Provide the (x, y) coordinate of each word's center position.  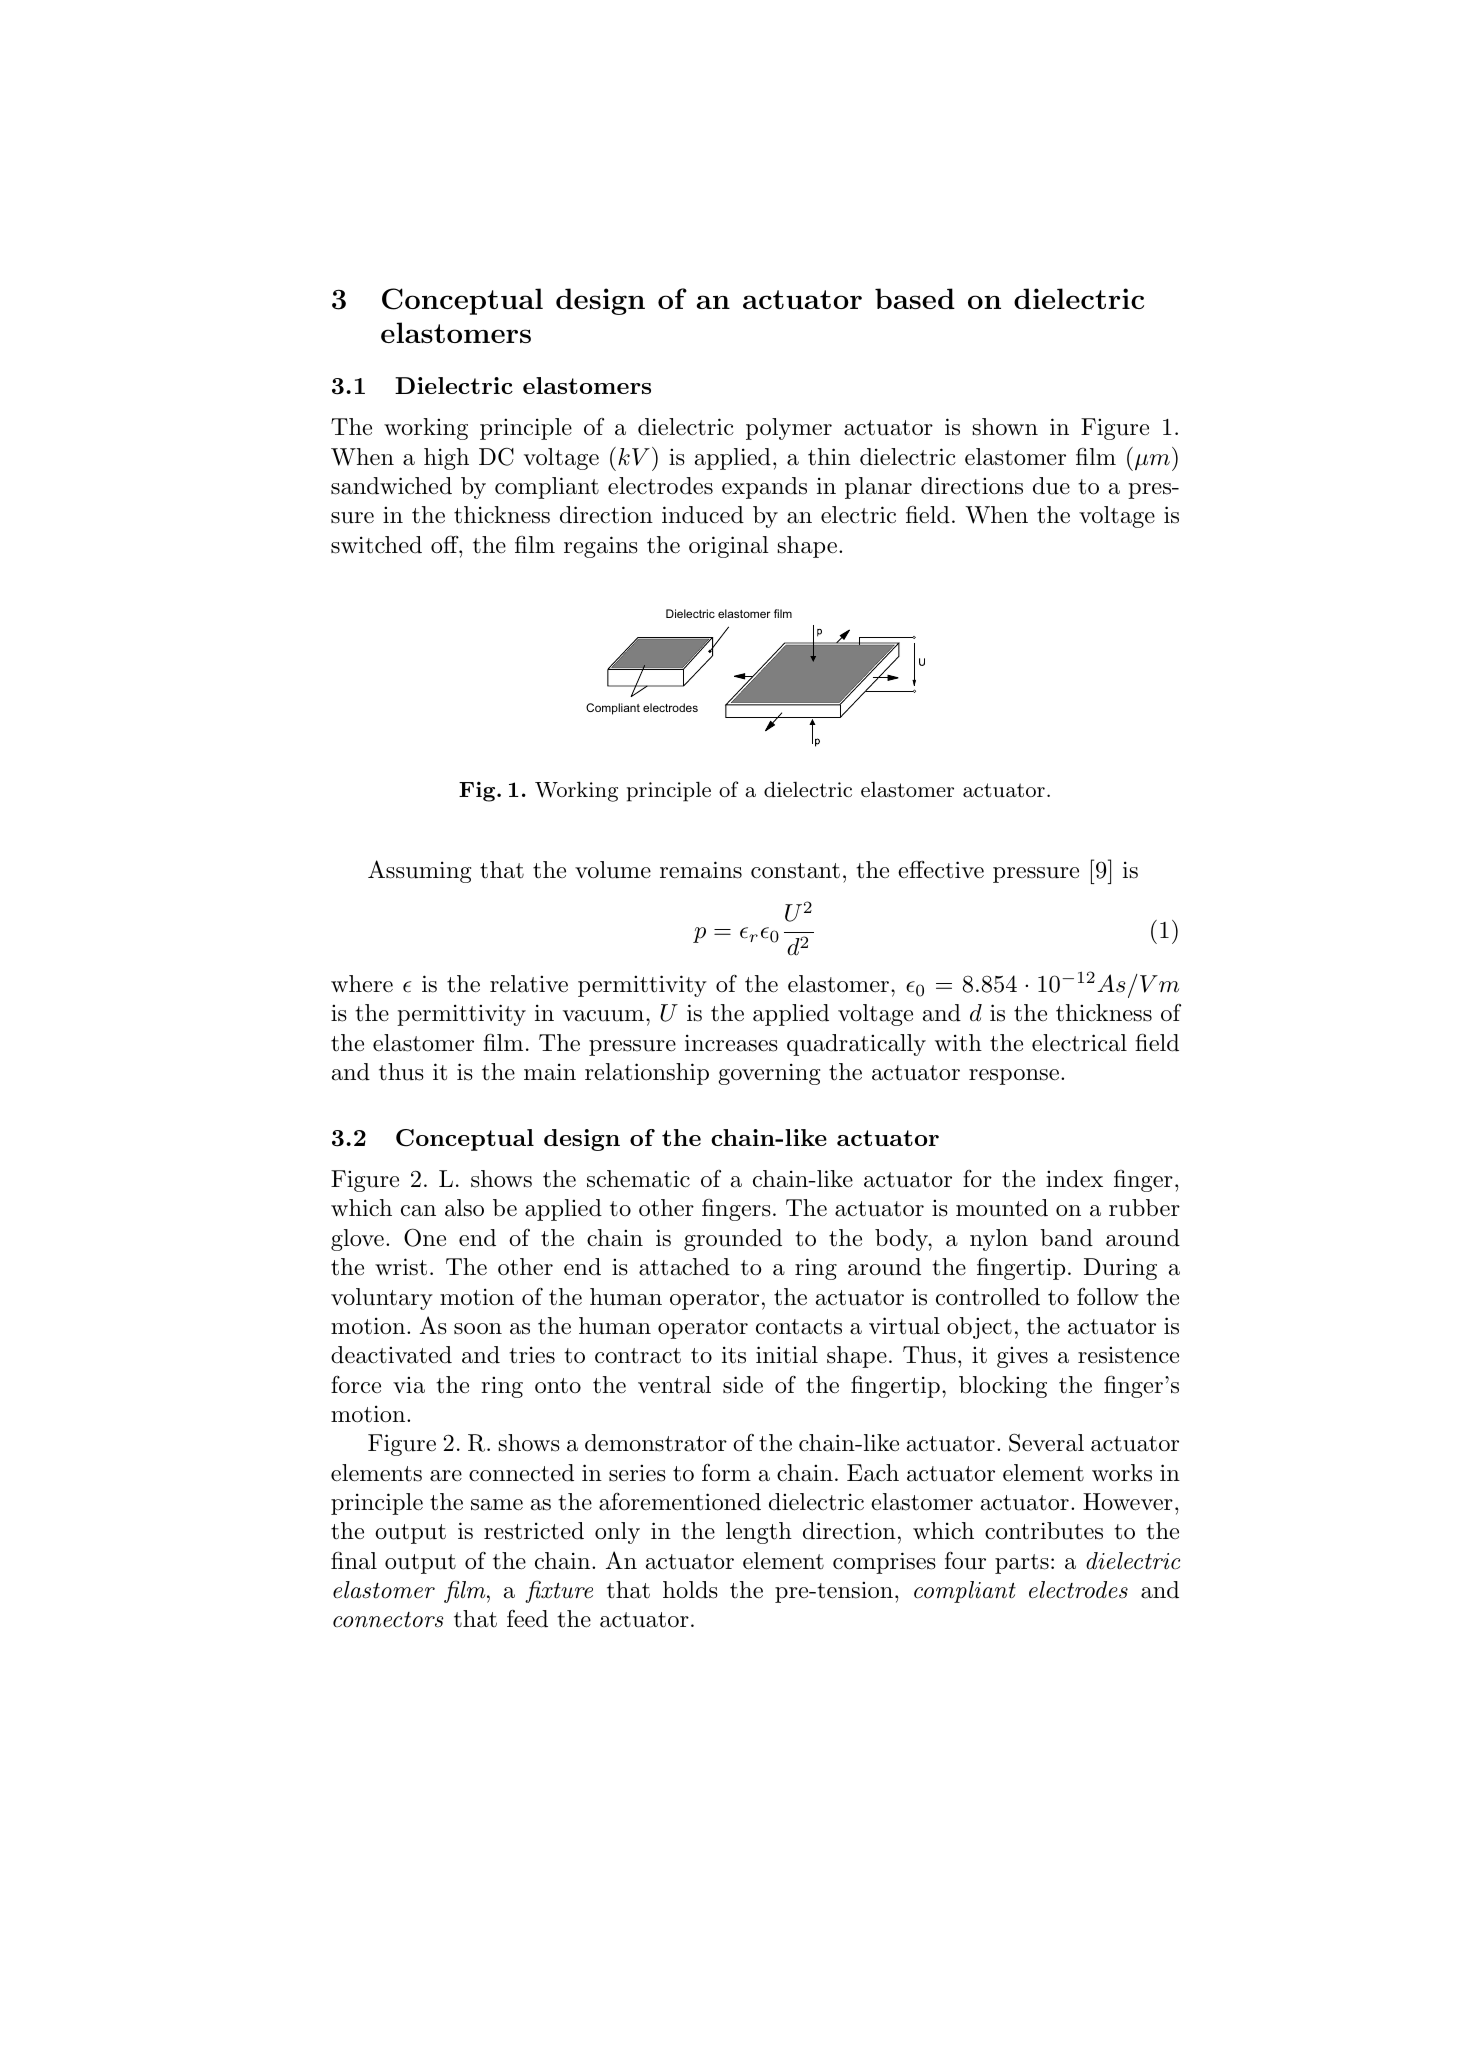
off (446, 544)
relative (529, 984)
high (446, 459)
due (1051, 486)
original (728, 547)
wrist (401, 1267)
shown (1005, 427)
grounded (733, 1240)
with (958, 1043)
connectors (388, 1620)
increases (731, 1043)
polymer (789, 429)
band (1066, 1238)
